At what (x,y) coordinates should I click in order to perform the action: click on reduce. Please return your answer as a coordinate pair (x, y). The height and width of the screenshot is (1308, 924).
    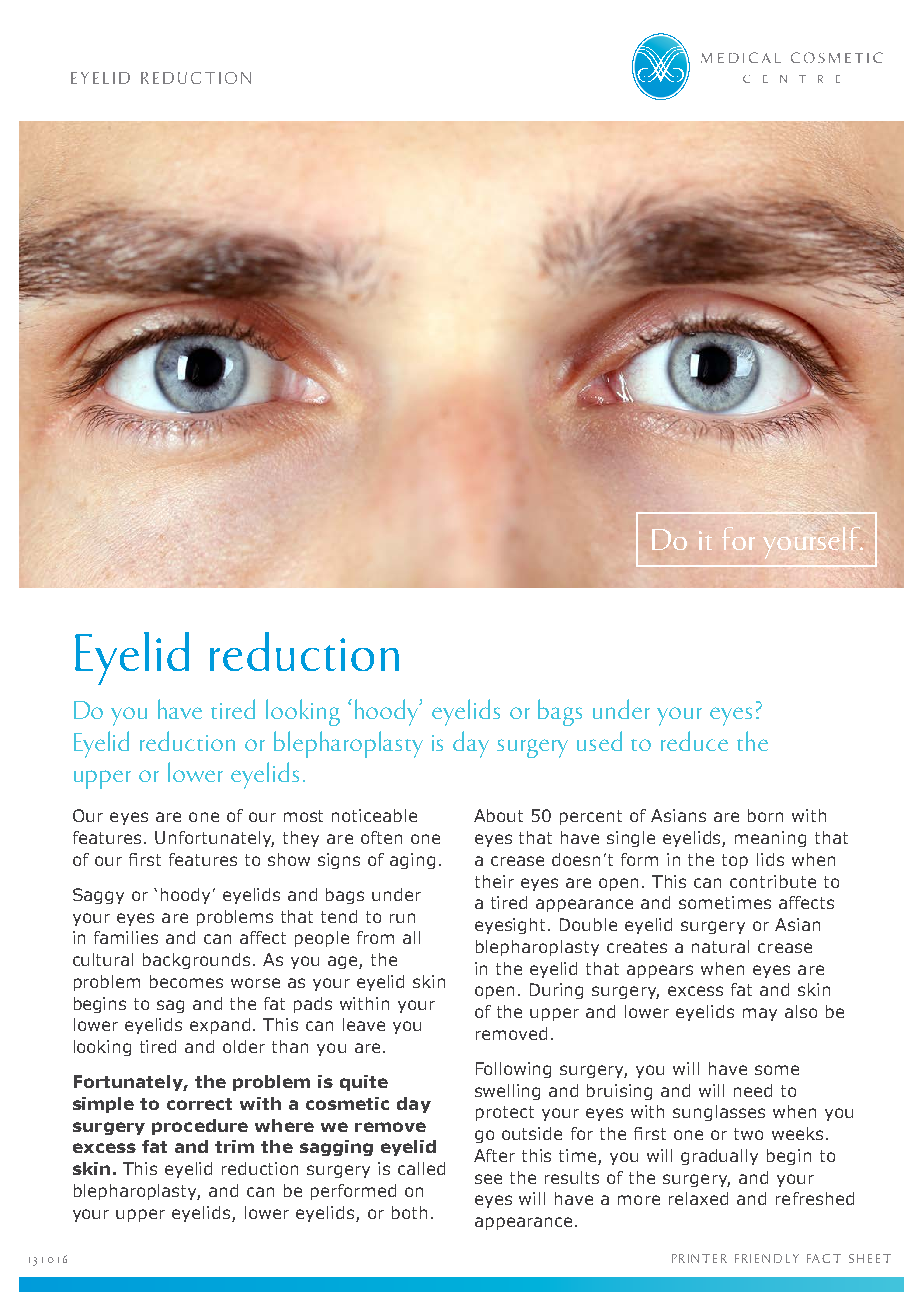
    Looking at the image, I should click on (694, 741).
